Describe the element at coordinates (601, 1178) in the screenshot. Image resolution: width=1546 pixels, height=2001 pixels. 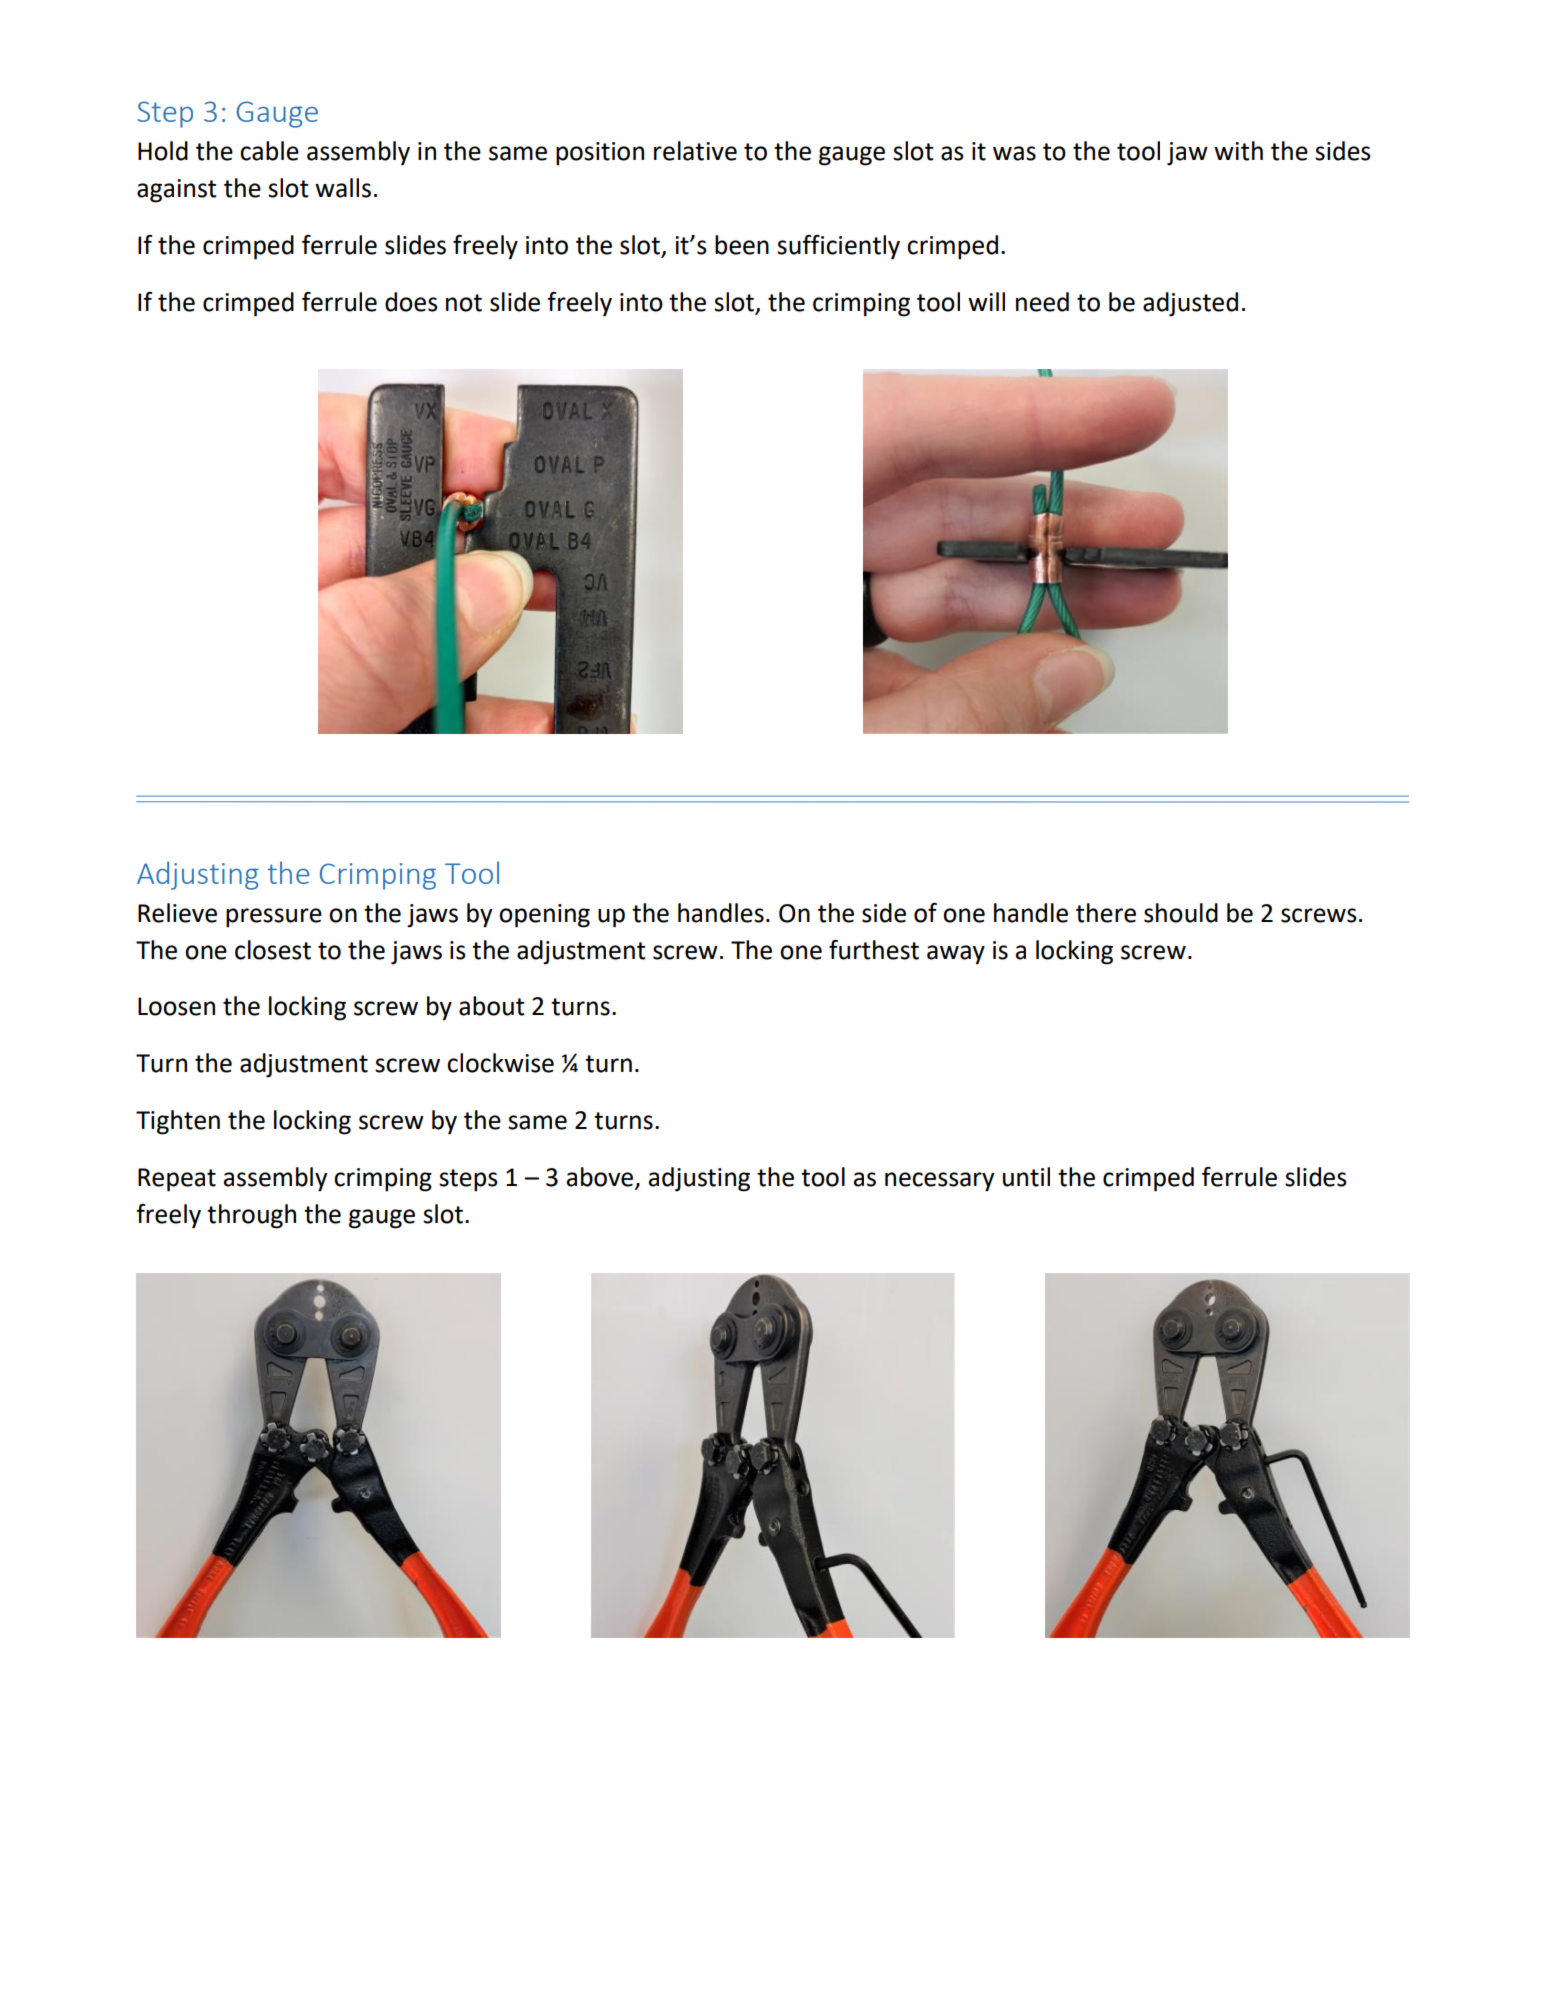
I see `above` at that location.
